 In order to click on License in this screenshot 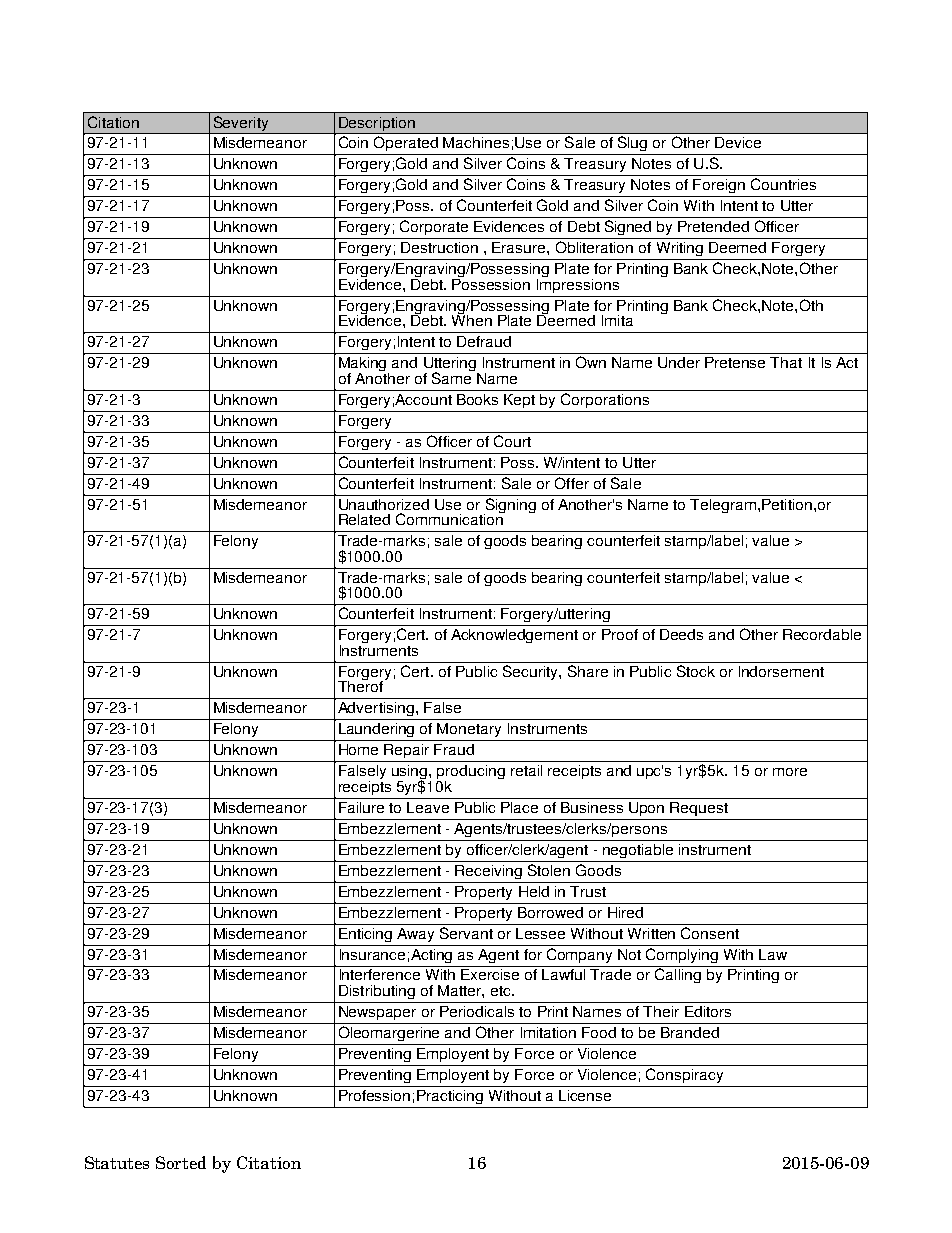, I will do `click(585, 1095)`.
